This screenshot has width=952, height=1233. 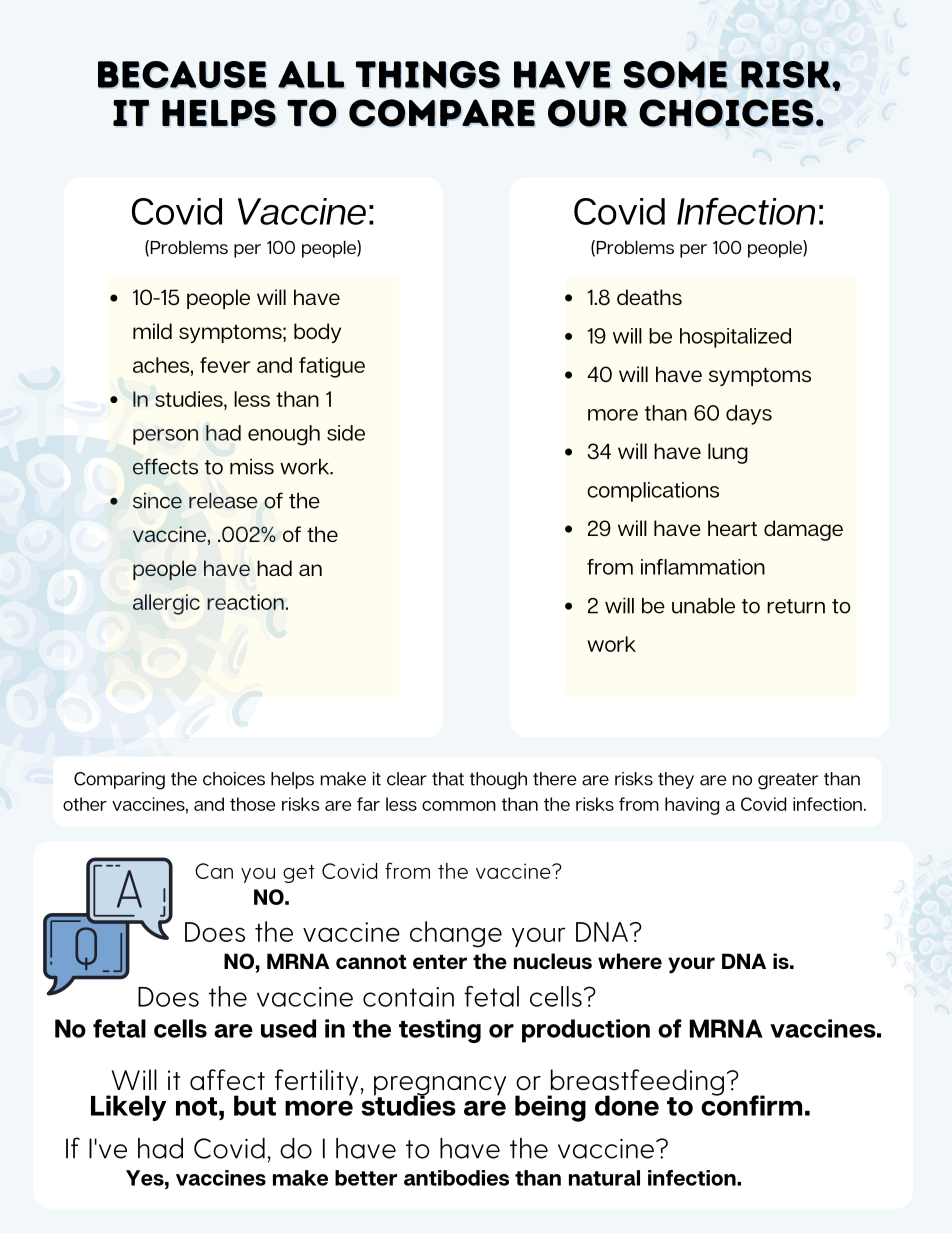 What do you see at coordinates (448, 779) in the screenshot?
I see `that` at bounding box center [448, 779].
